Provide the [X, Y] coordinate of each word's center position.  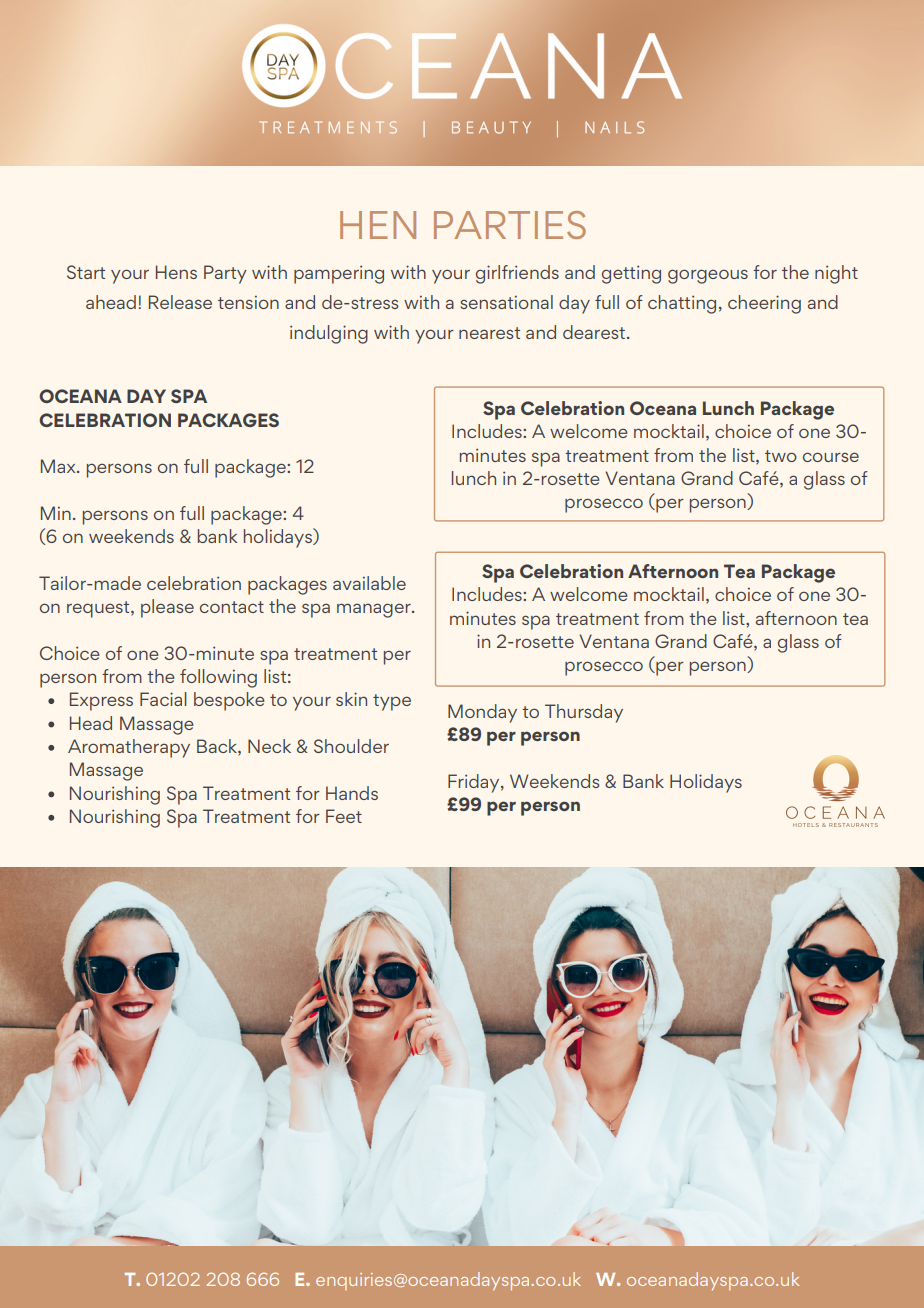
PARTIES [510, 225]
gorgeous [708, 276]
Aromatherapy [129, 748]
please [167, 608]
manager [375, 610]
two [781, 456]
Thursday [584, 713]
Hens [176, 272]
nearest [489, 333]
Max [59, 466]
